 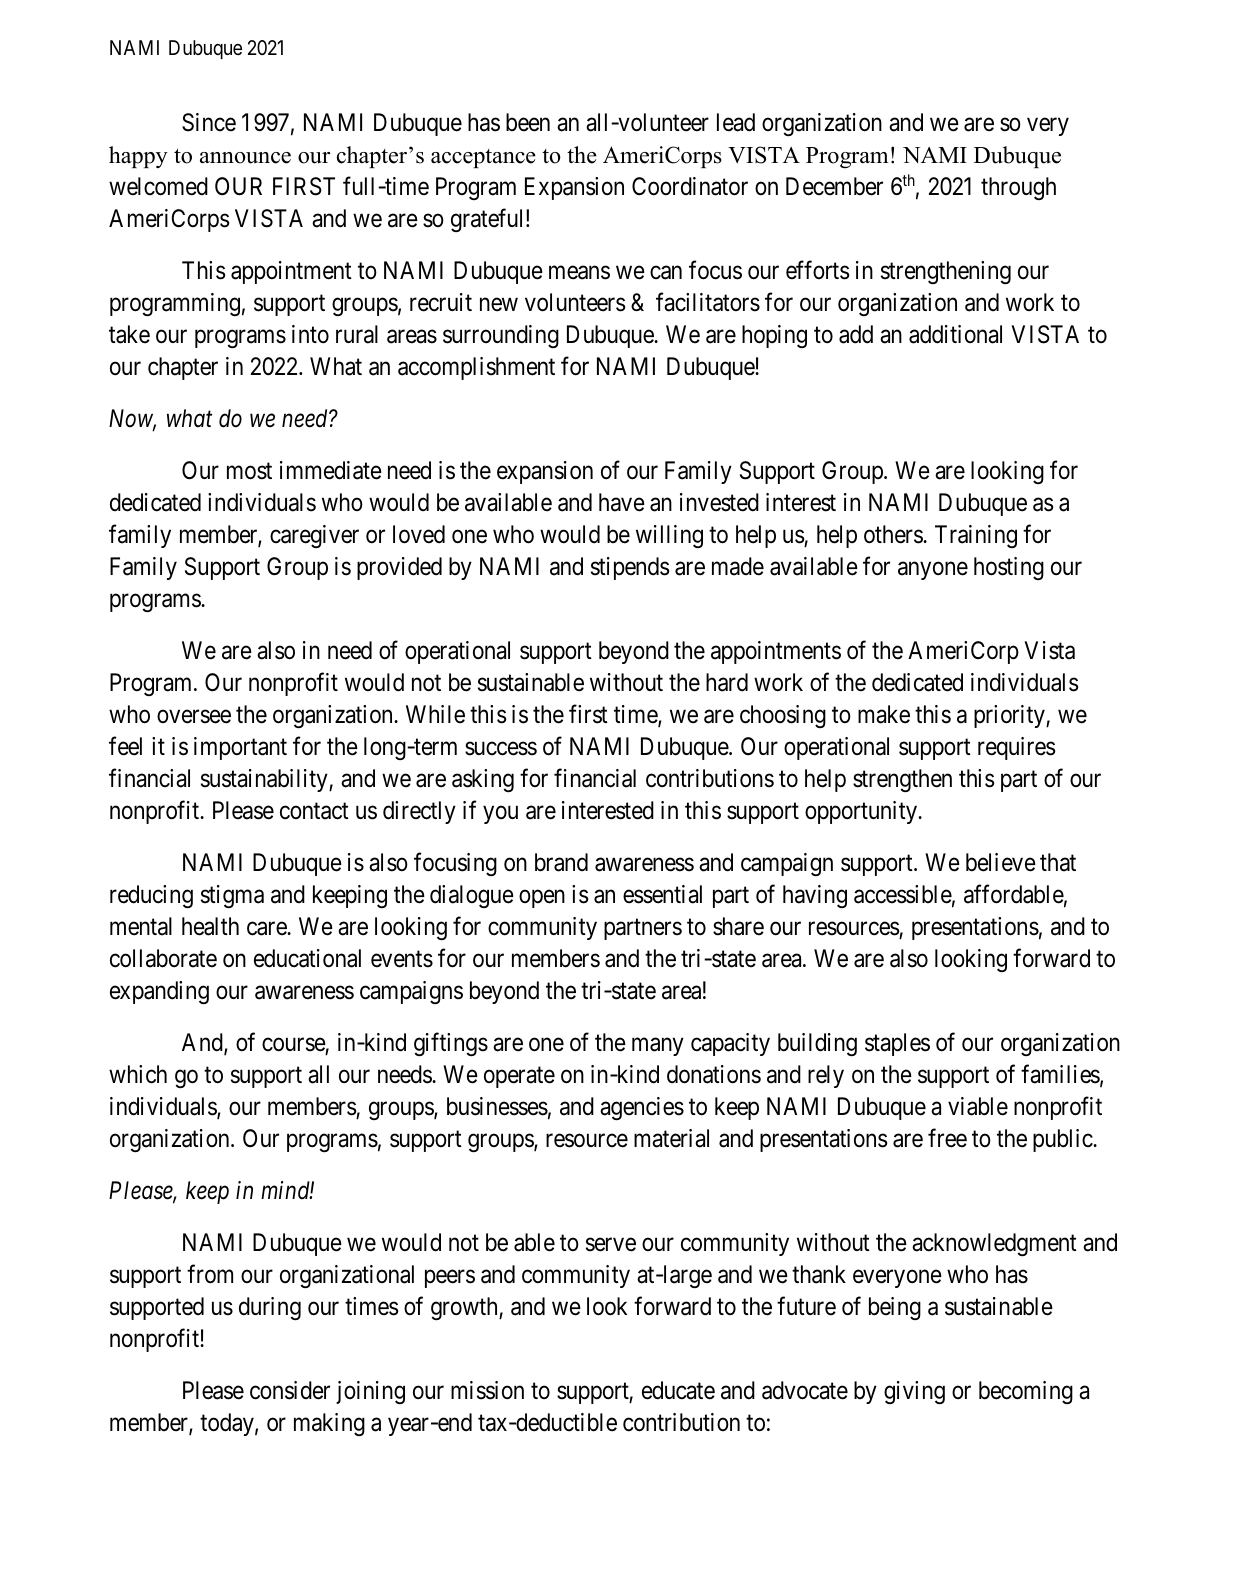 I want to click on most, so click(x=249, y=471).
